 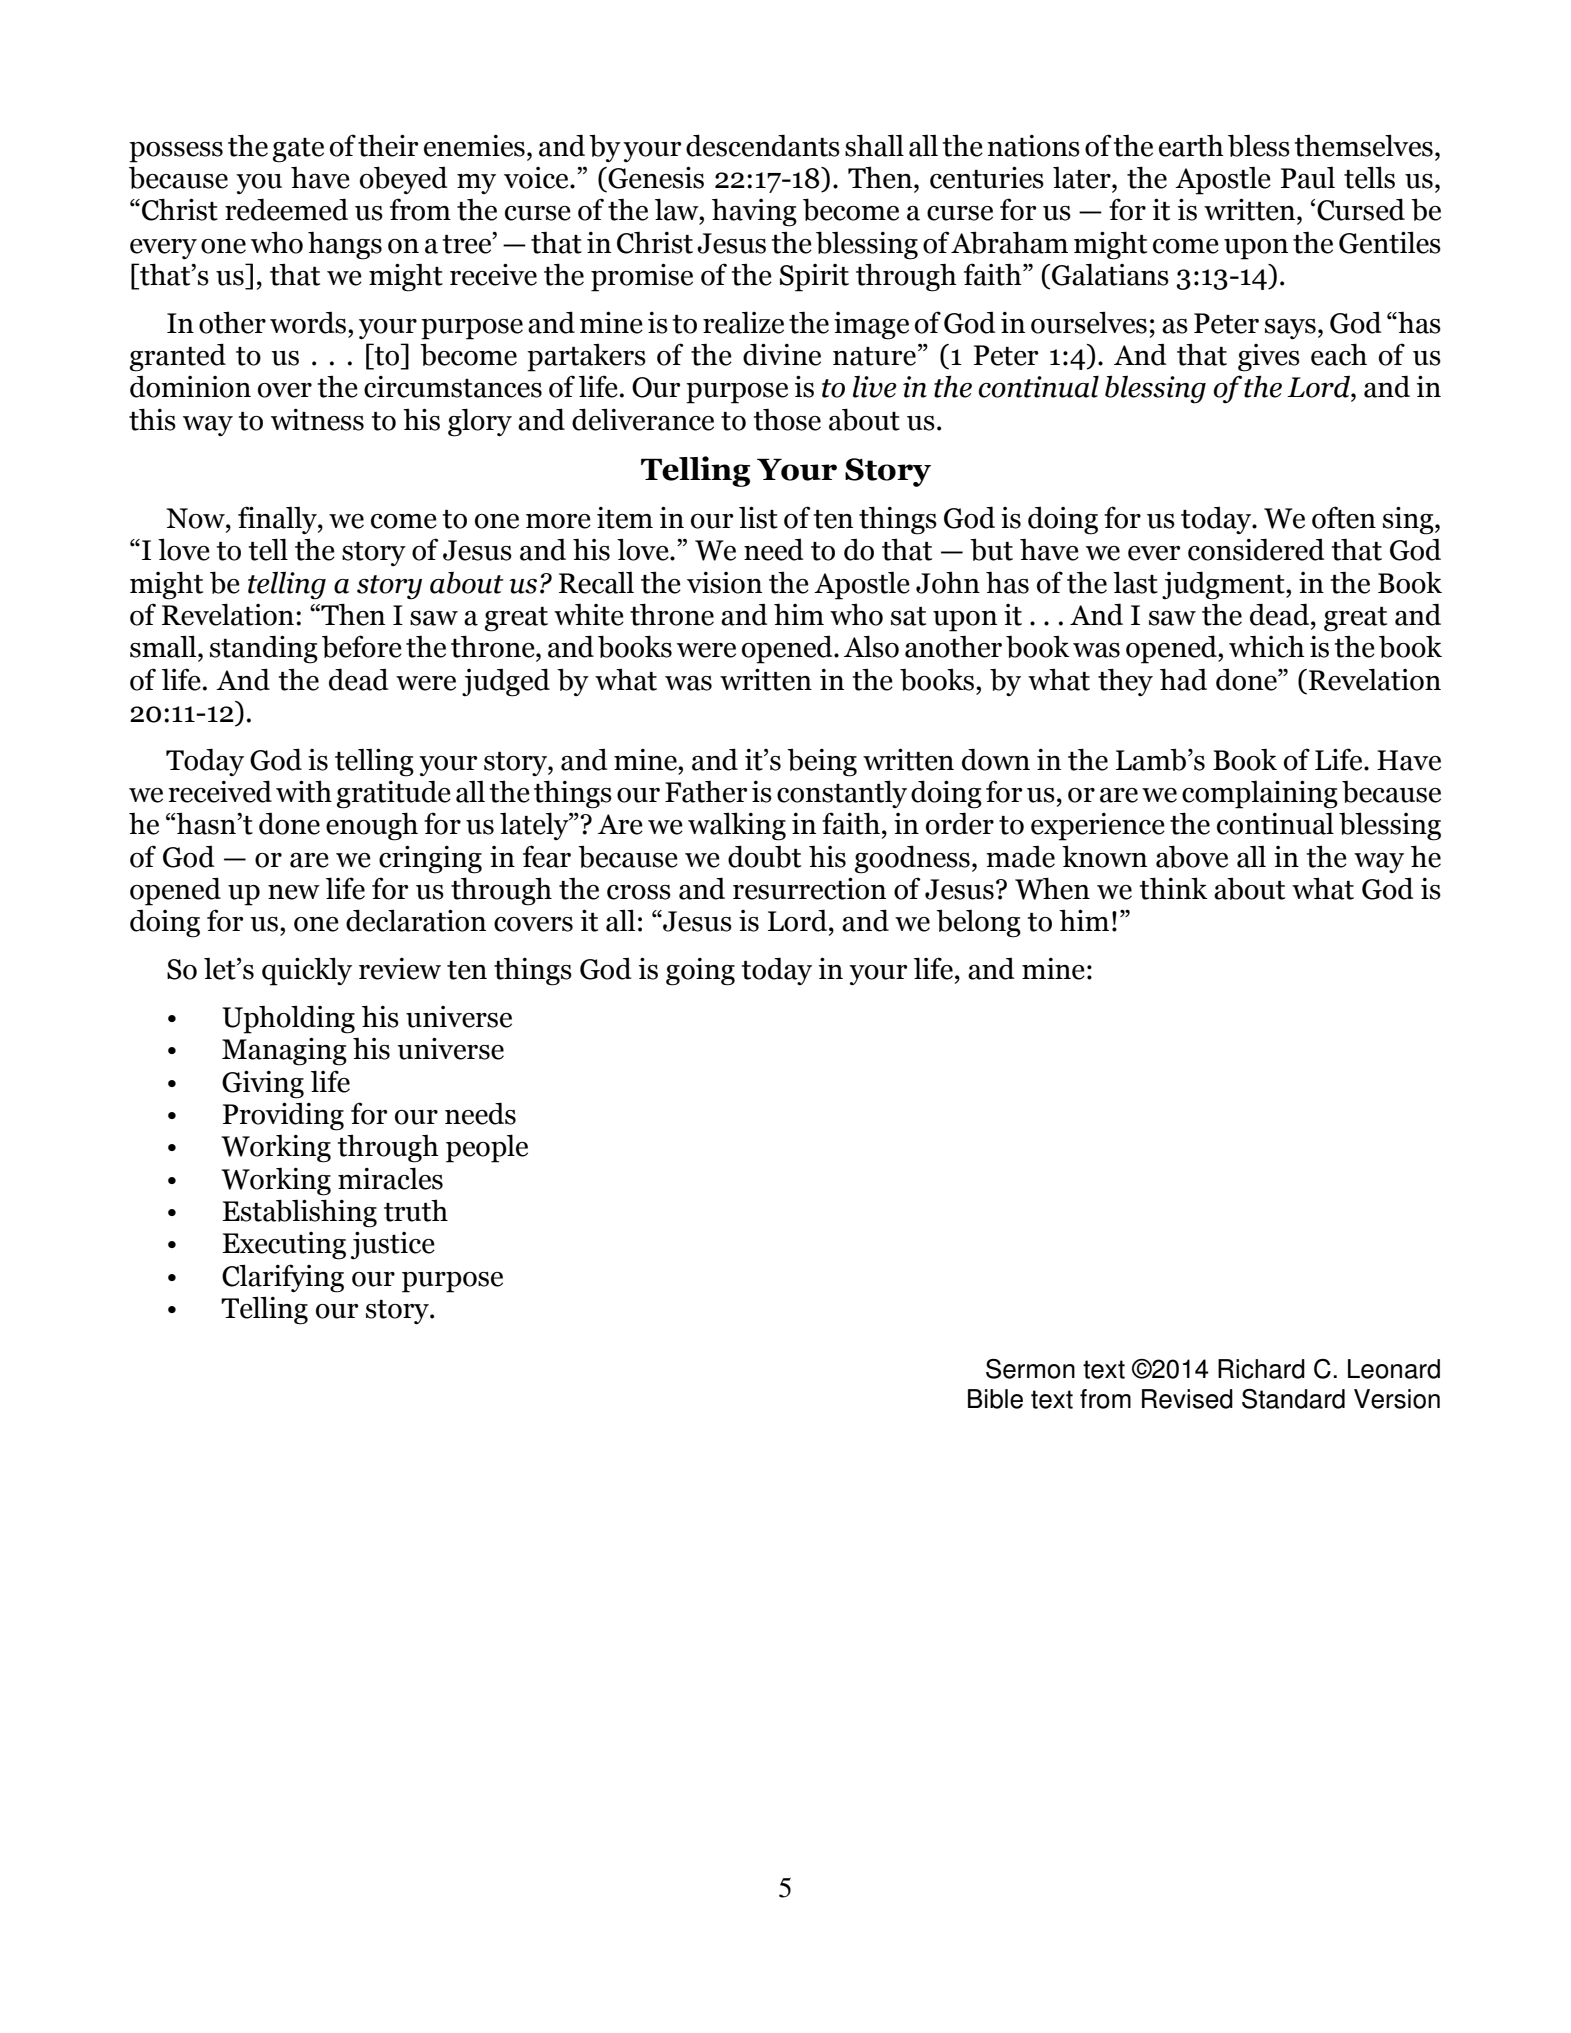 What do you see at coordinates (1260, 794) in the document?
I see `complaining` at bounding box center [1260, 794].
